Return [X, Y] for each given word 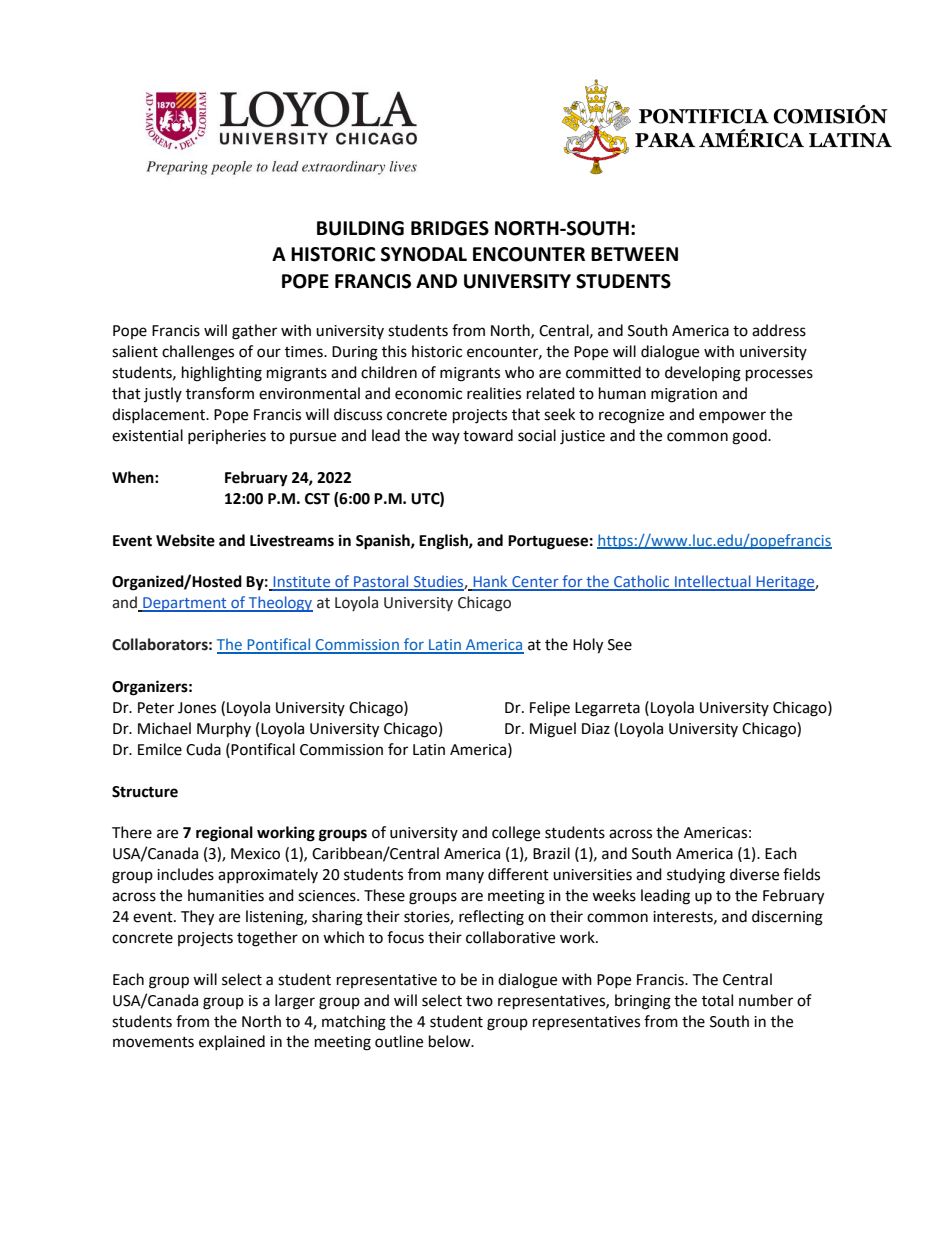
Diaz [596, 729]
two [479, 1001]
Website [185, 540]
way [446, 438]
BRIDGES [450, 228]
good [750, 437]
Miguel [553, 730]
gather [254, 332]
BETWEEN [634, 254]
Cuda [203, 749]
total [717, 1000]
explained [232, 1042]
